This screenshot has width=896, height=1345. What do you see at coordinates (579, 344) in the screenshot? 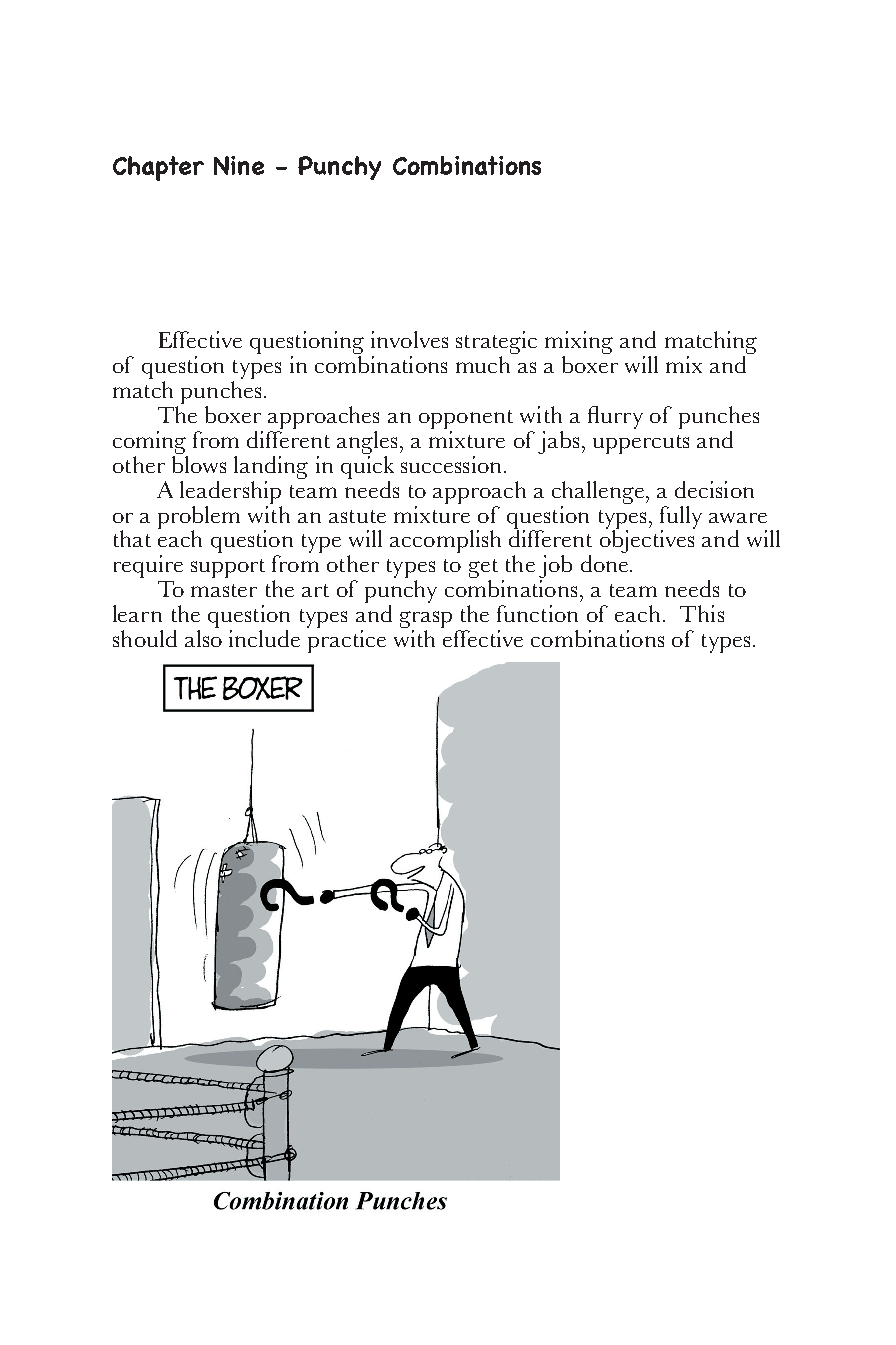
I see `mixing` at bounding box center [579, 344].
